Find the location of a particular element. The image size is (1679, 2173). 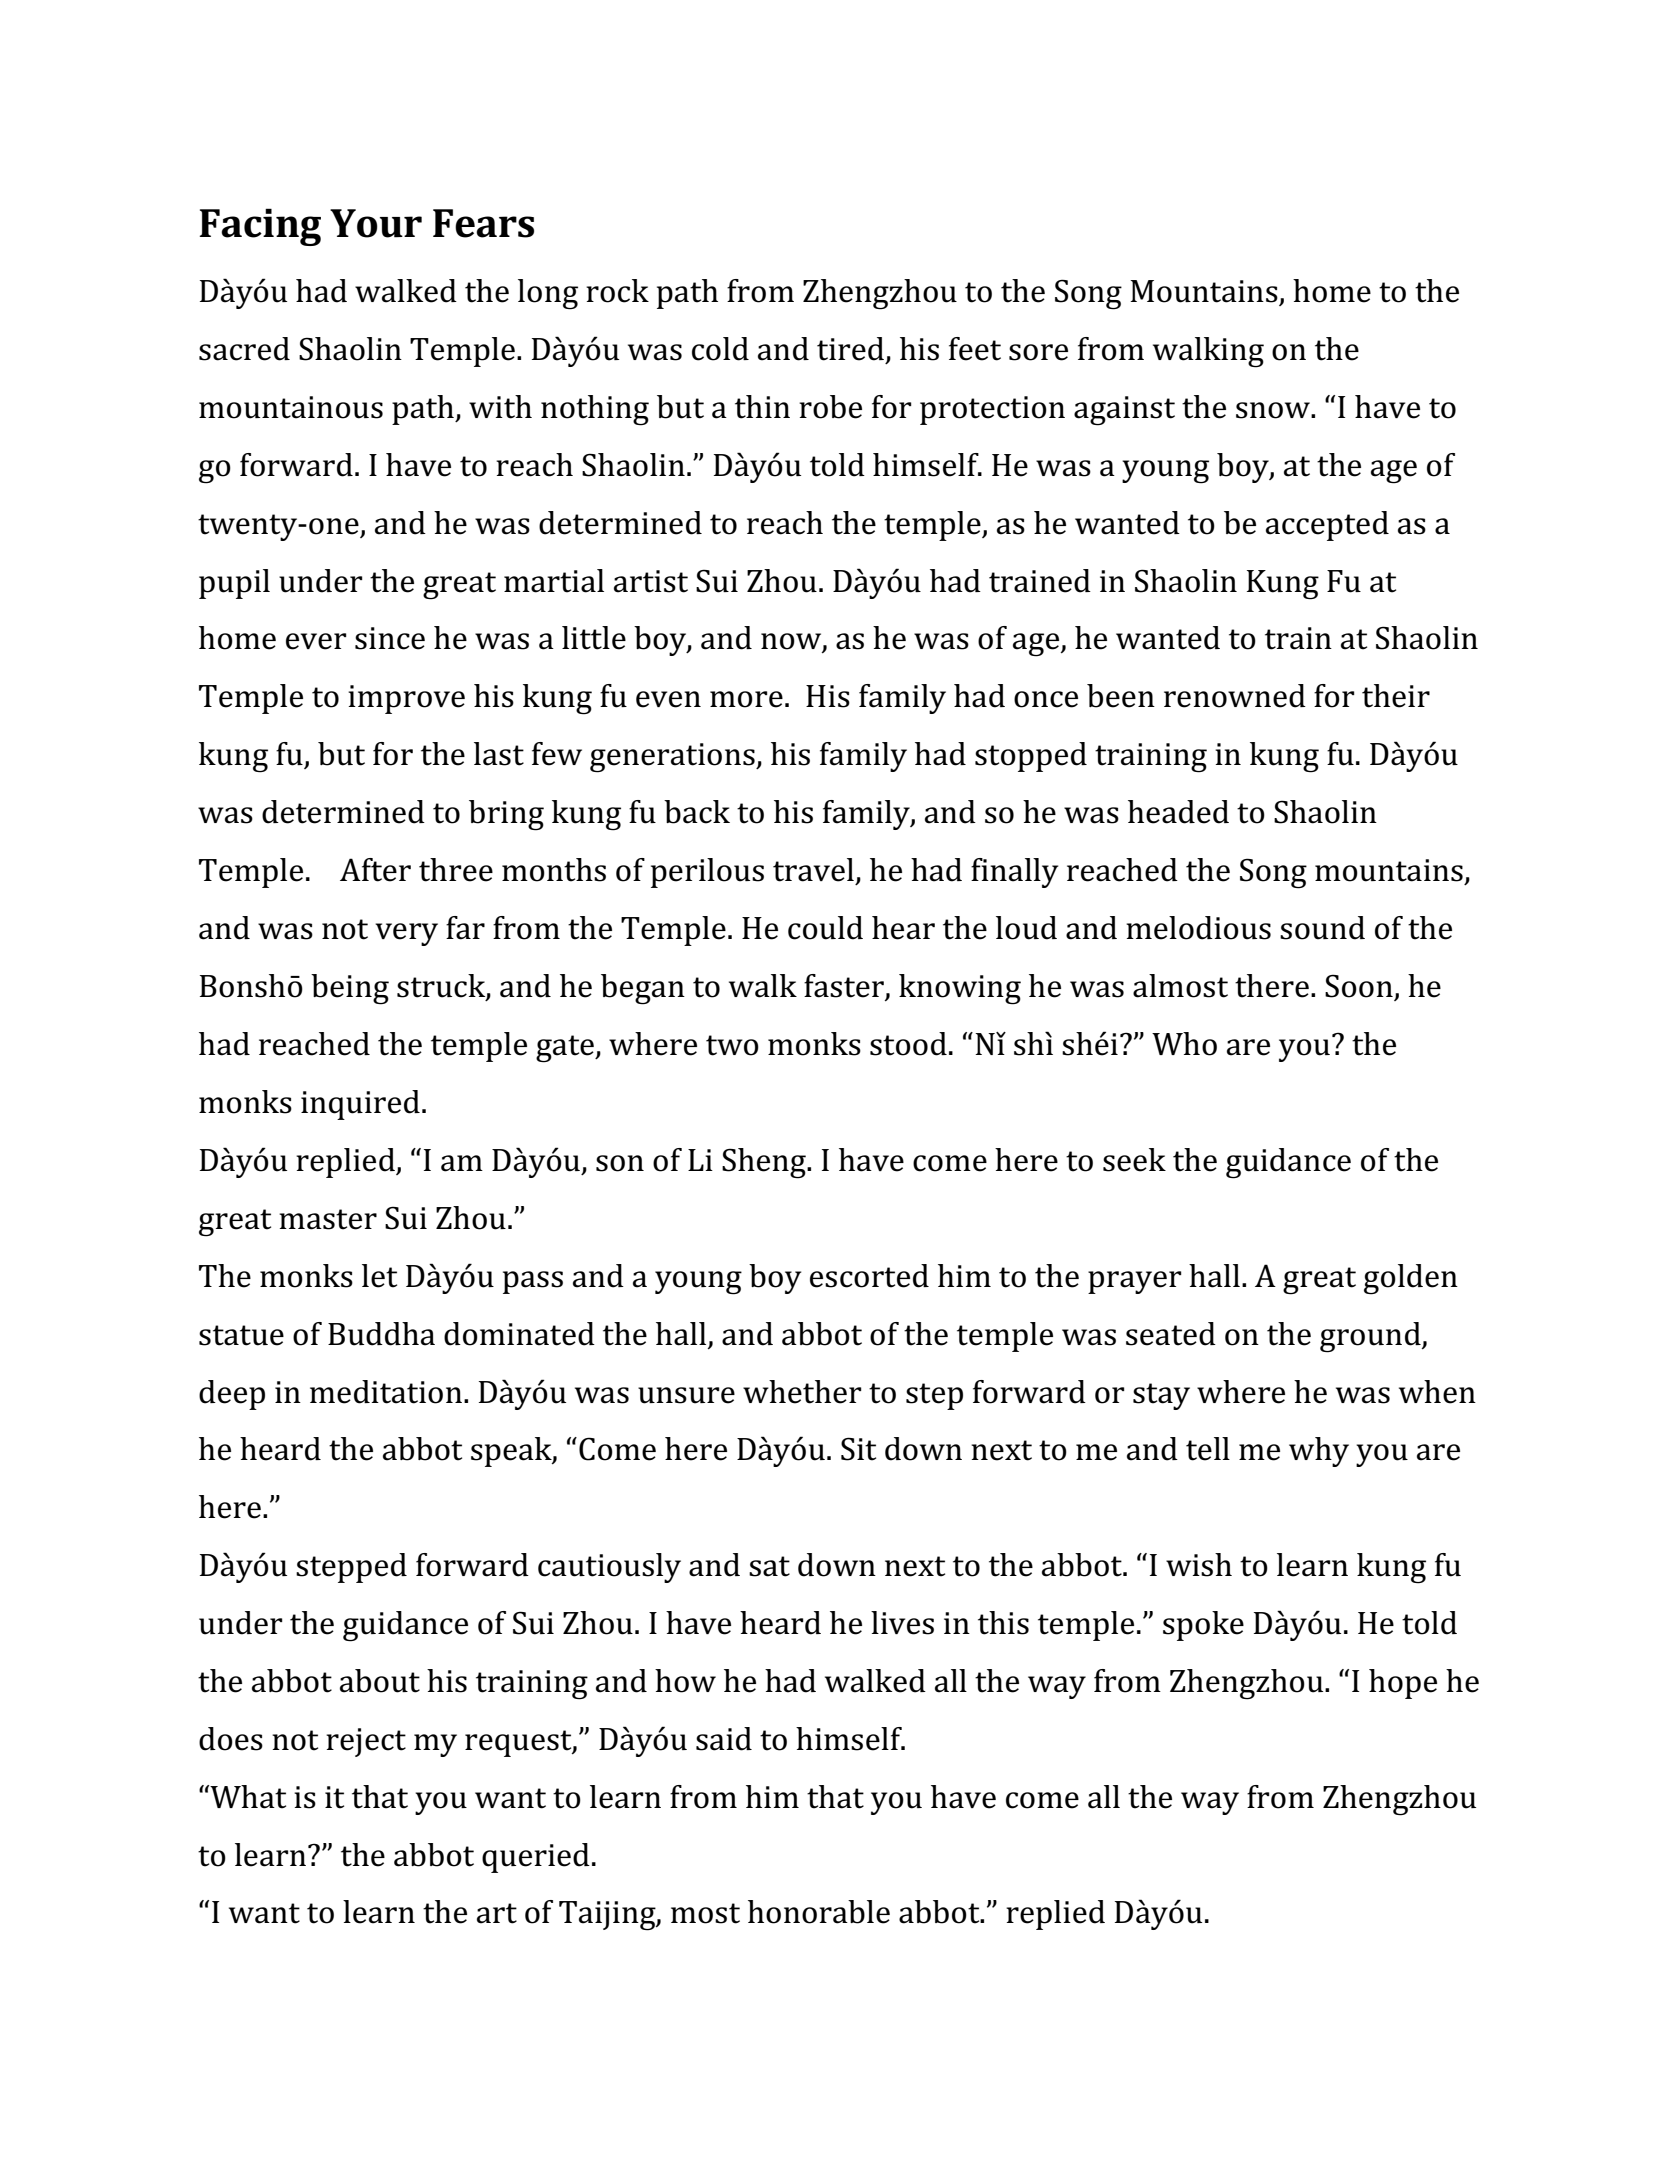

Who is located at coordinates (1184, 1044).
